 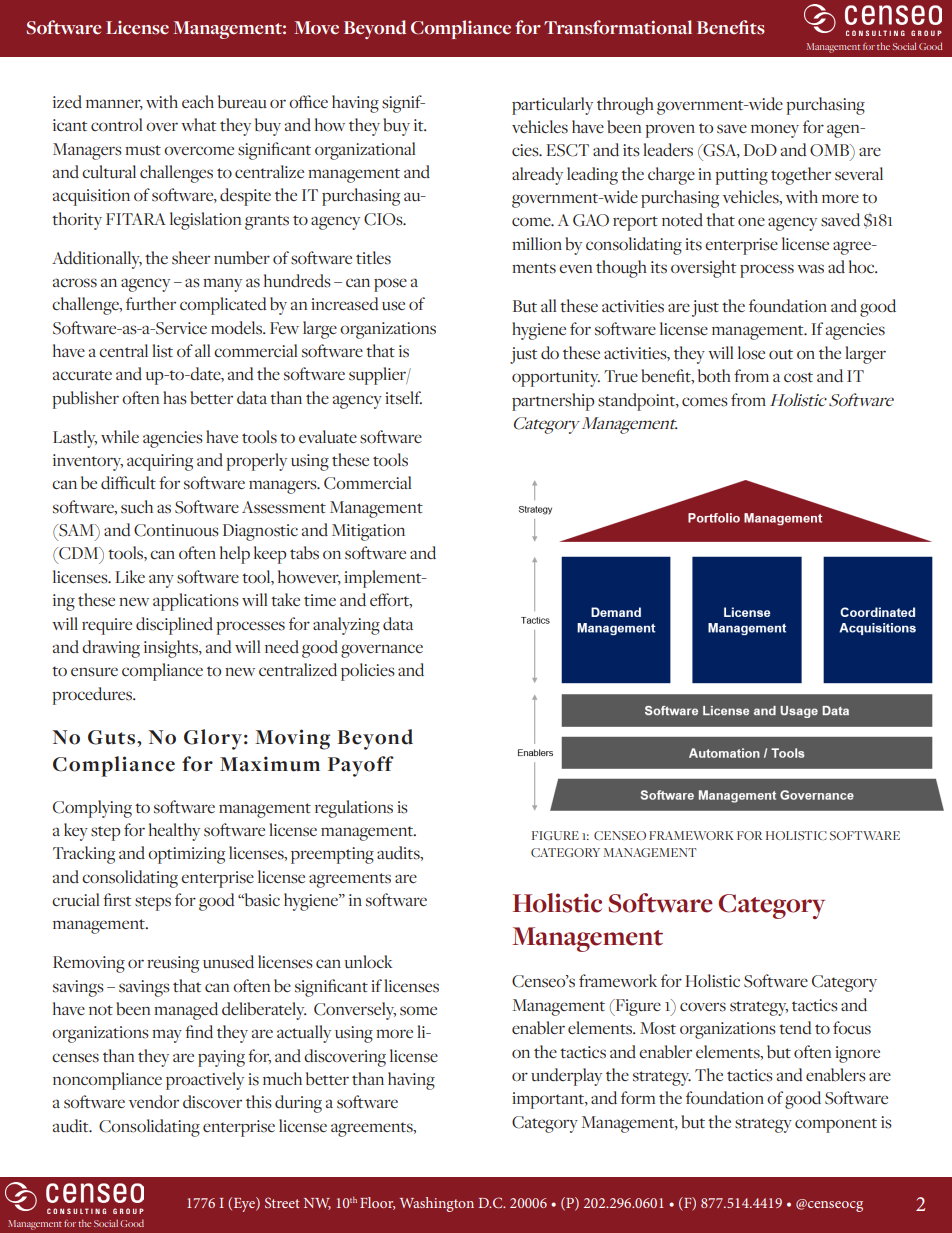 What do you see at coordinates (228, 962) in the screenshot?
I see `unused` at bounding box center [228, 962].
